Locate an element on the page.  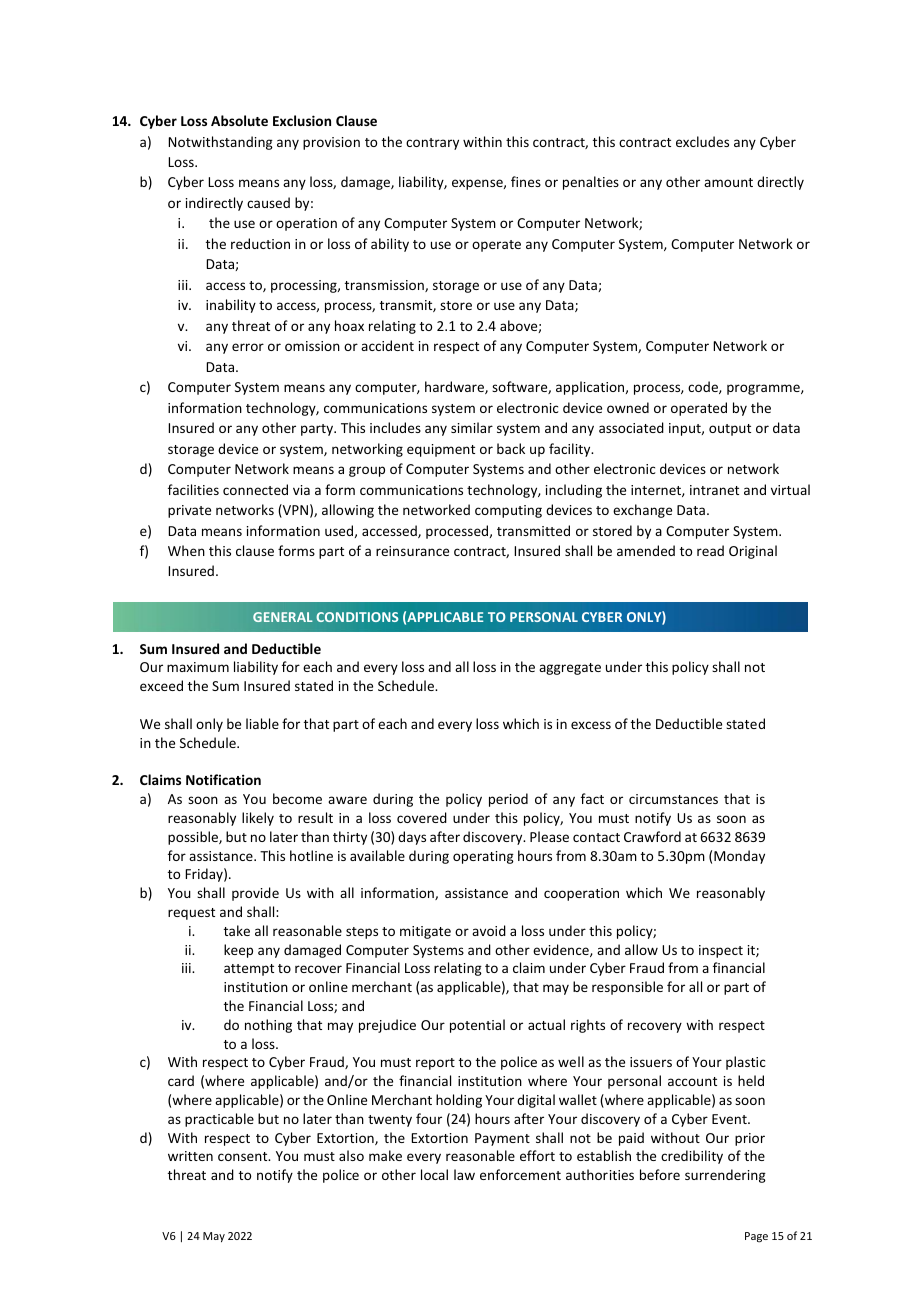
maximum is located at coordinates (198, 667).
